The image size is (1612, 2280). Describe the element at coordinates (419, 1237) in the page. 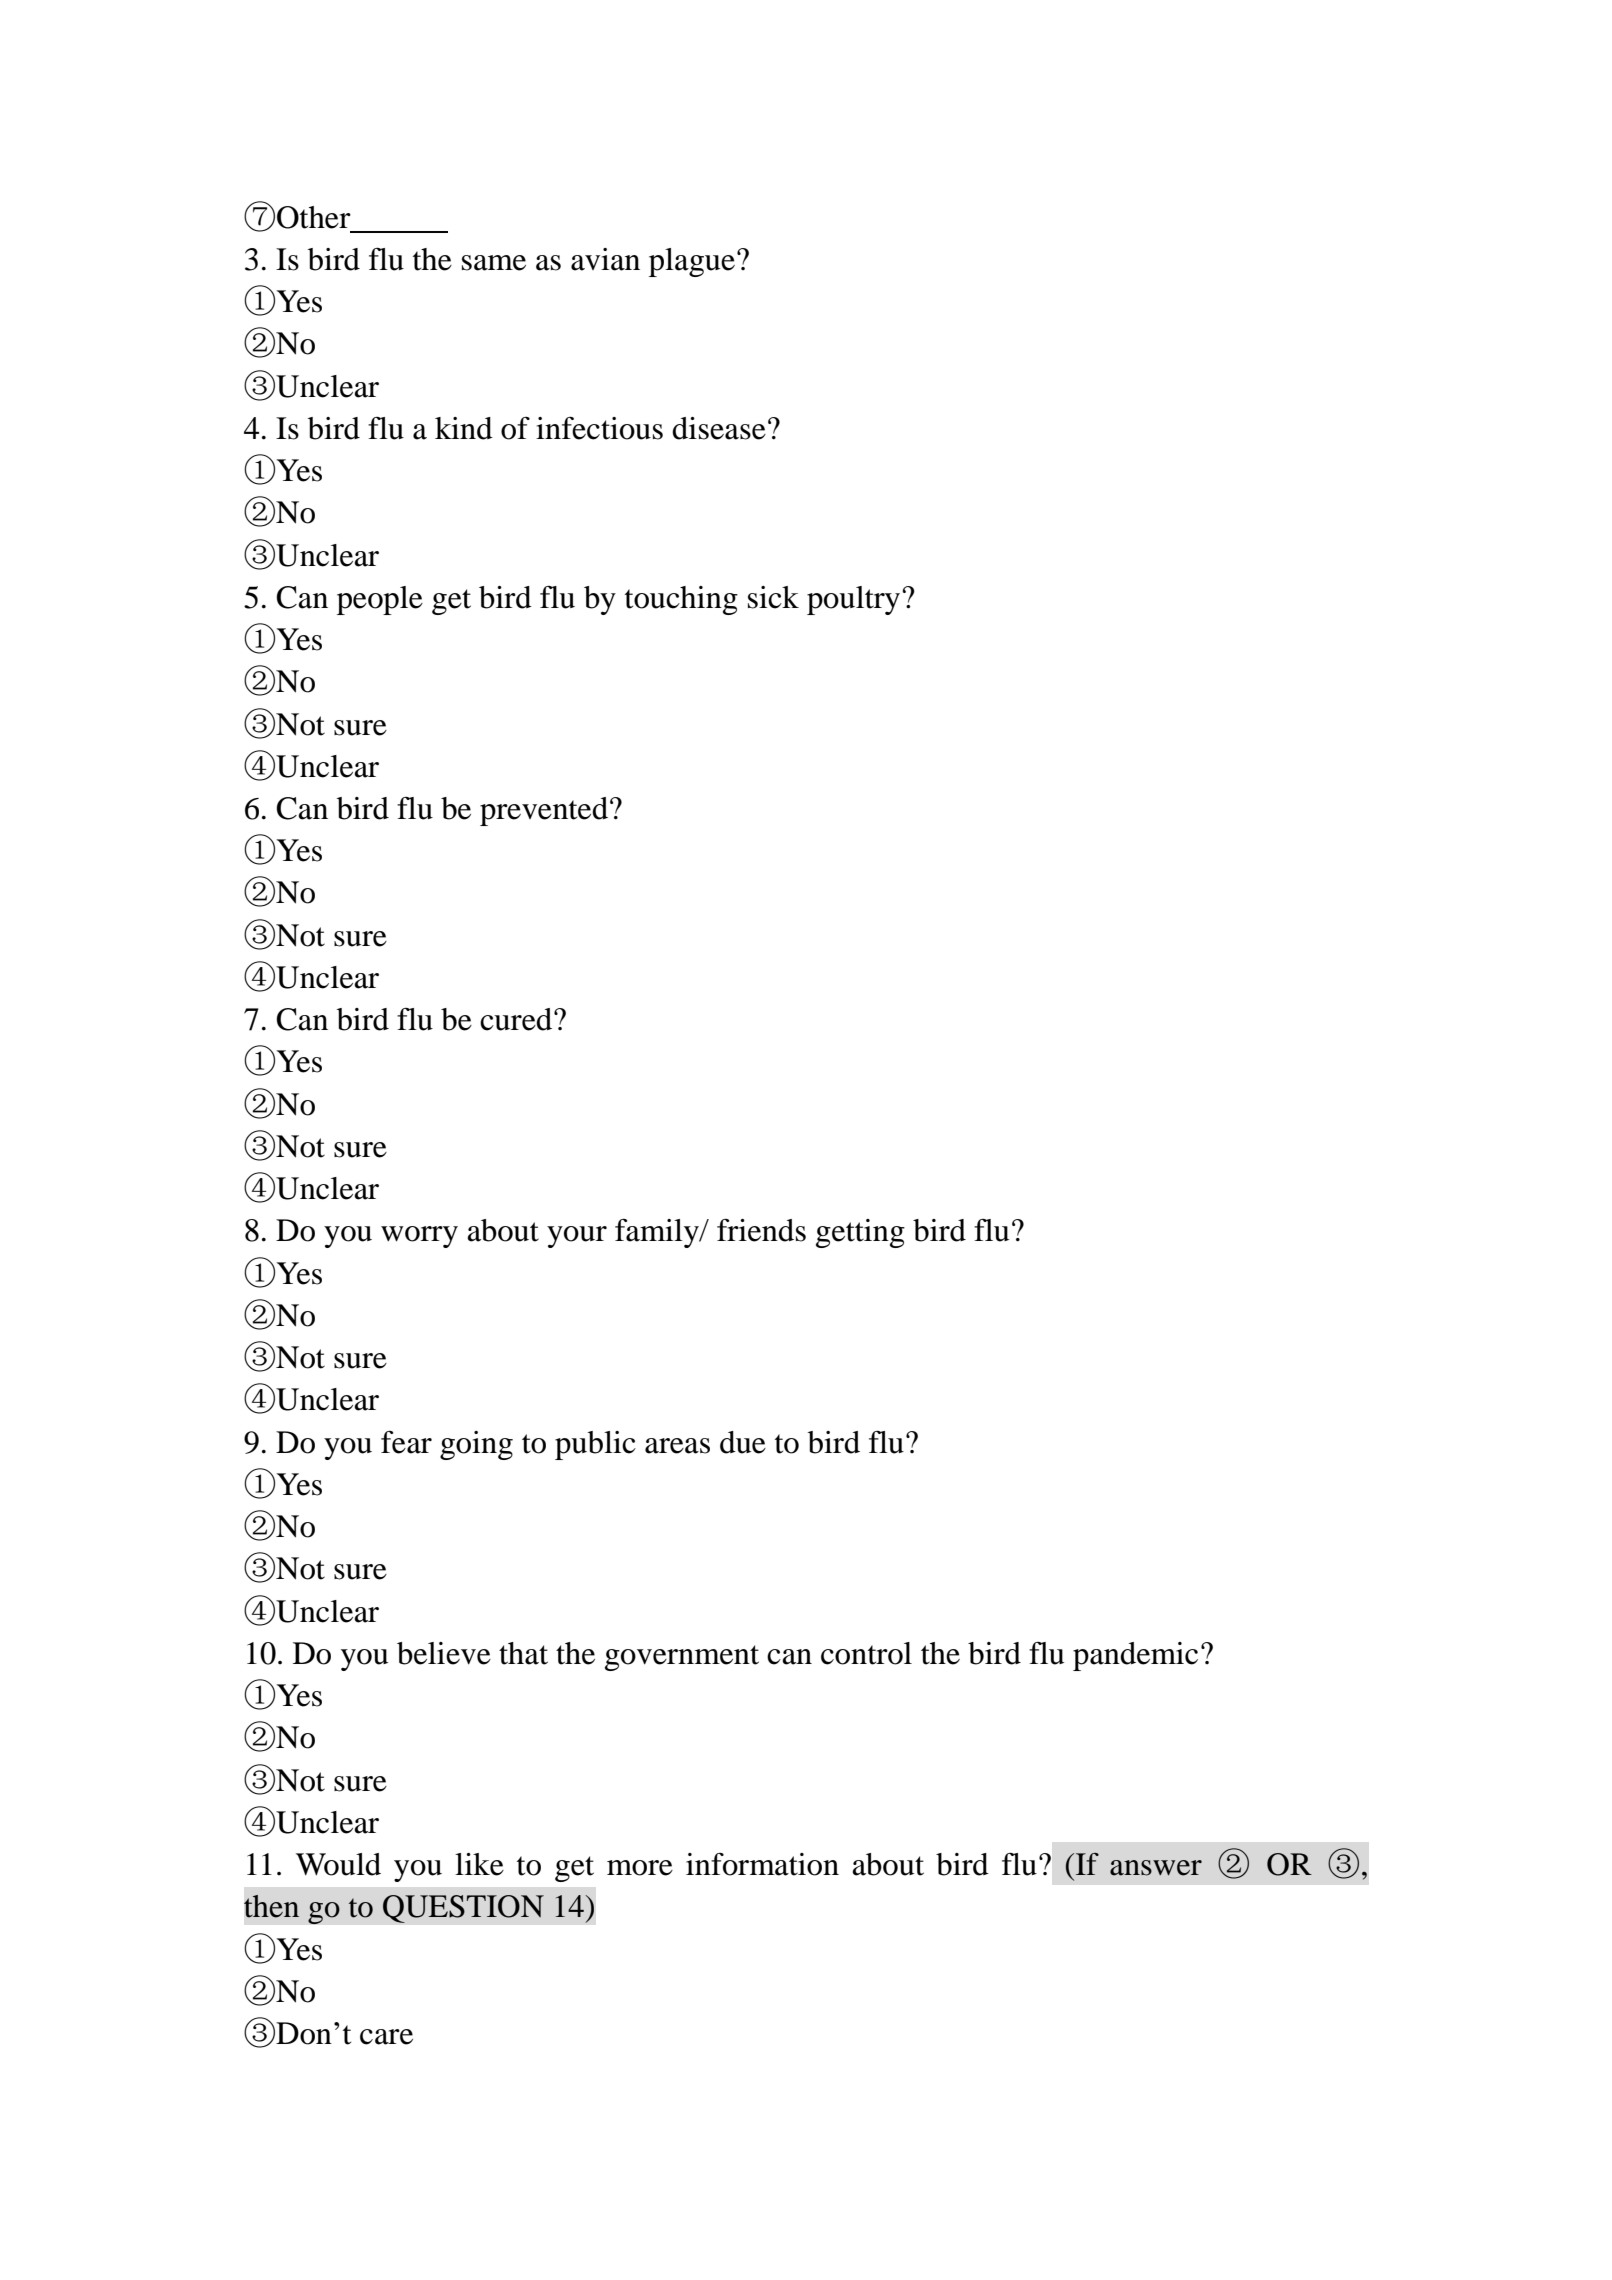

I see `worry` at that location.
